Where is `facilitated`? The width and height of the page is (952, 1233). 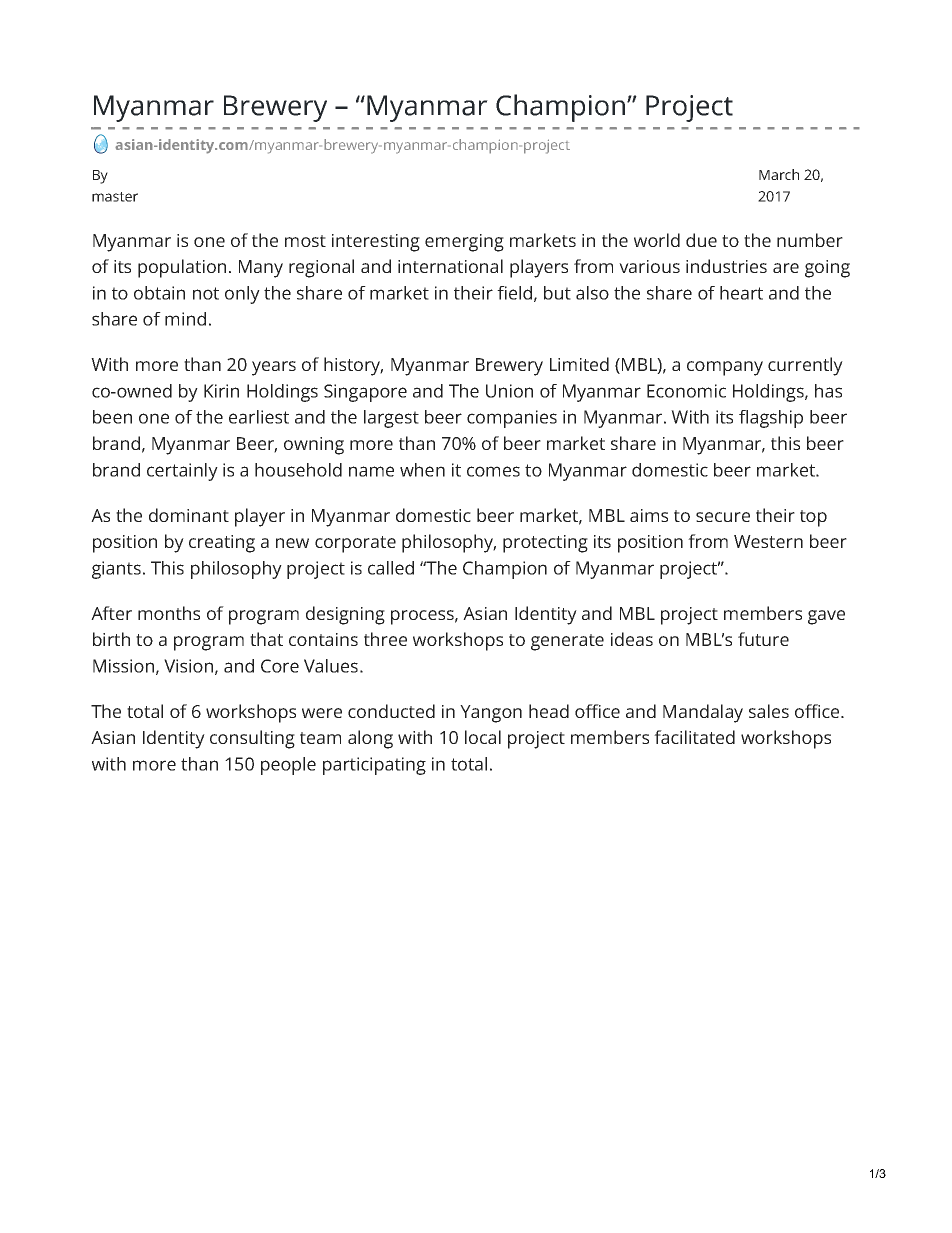 facilitated is located at coordinates (694, 737).
